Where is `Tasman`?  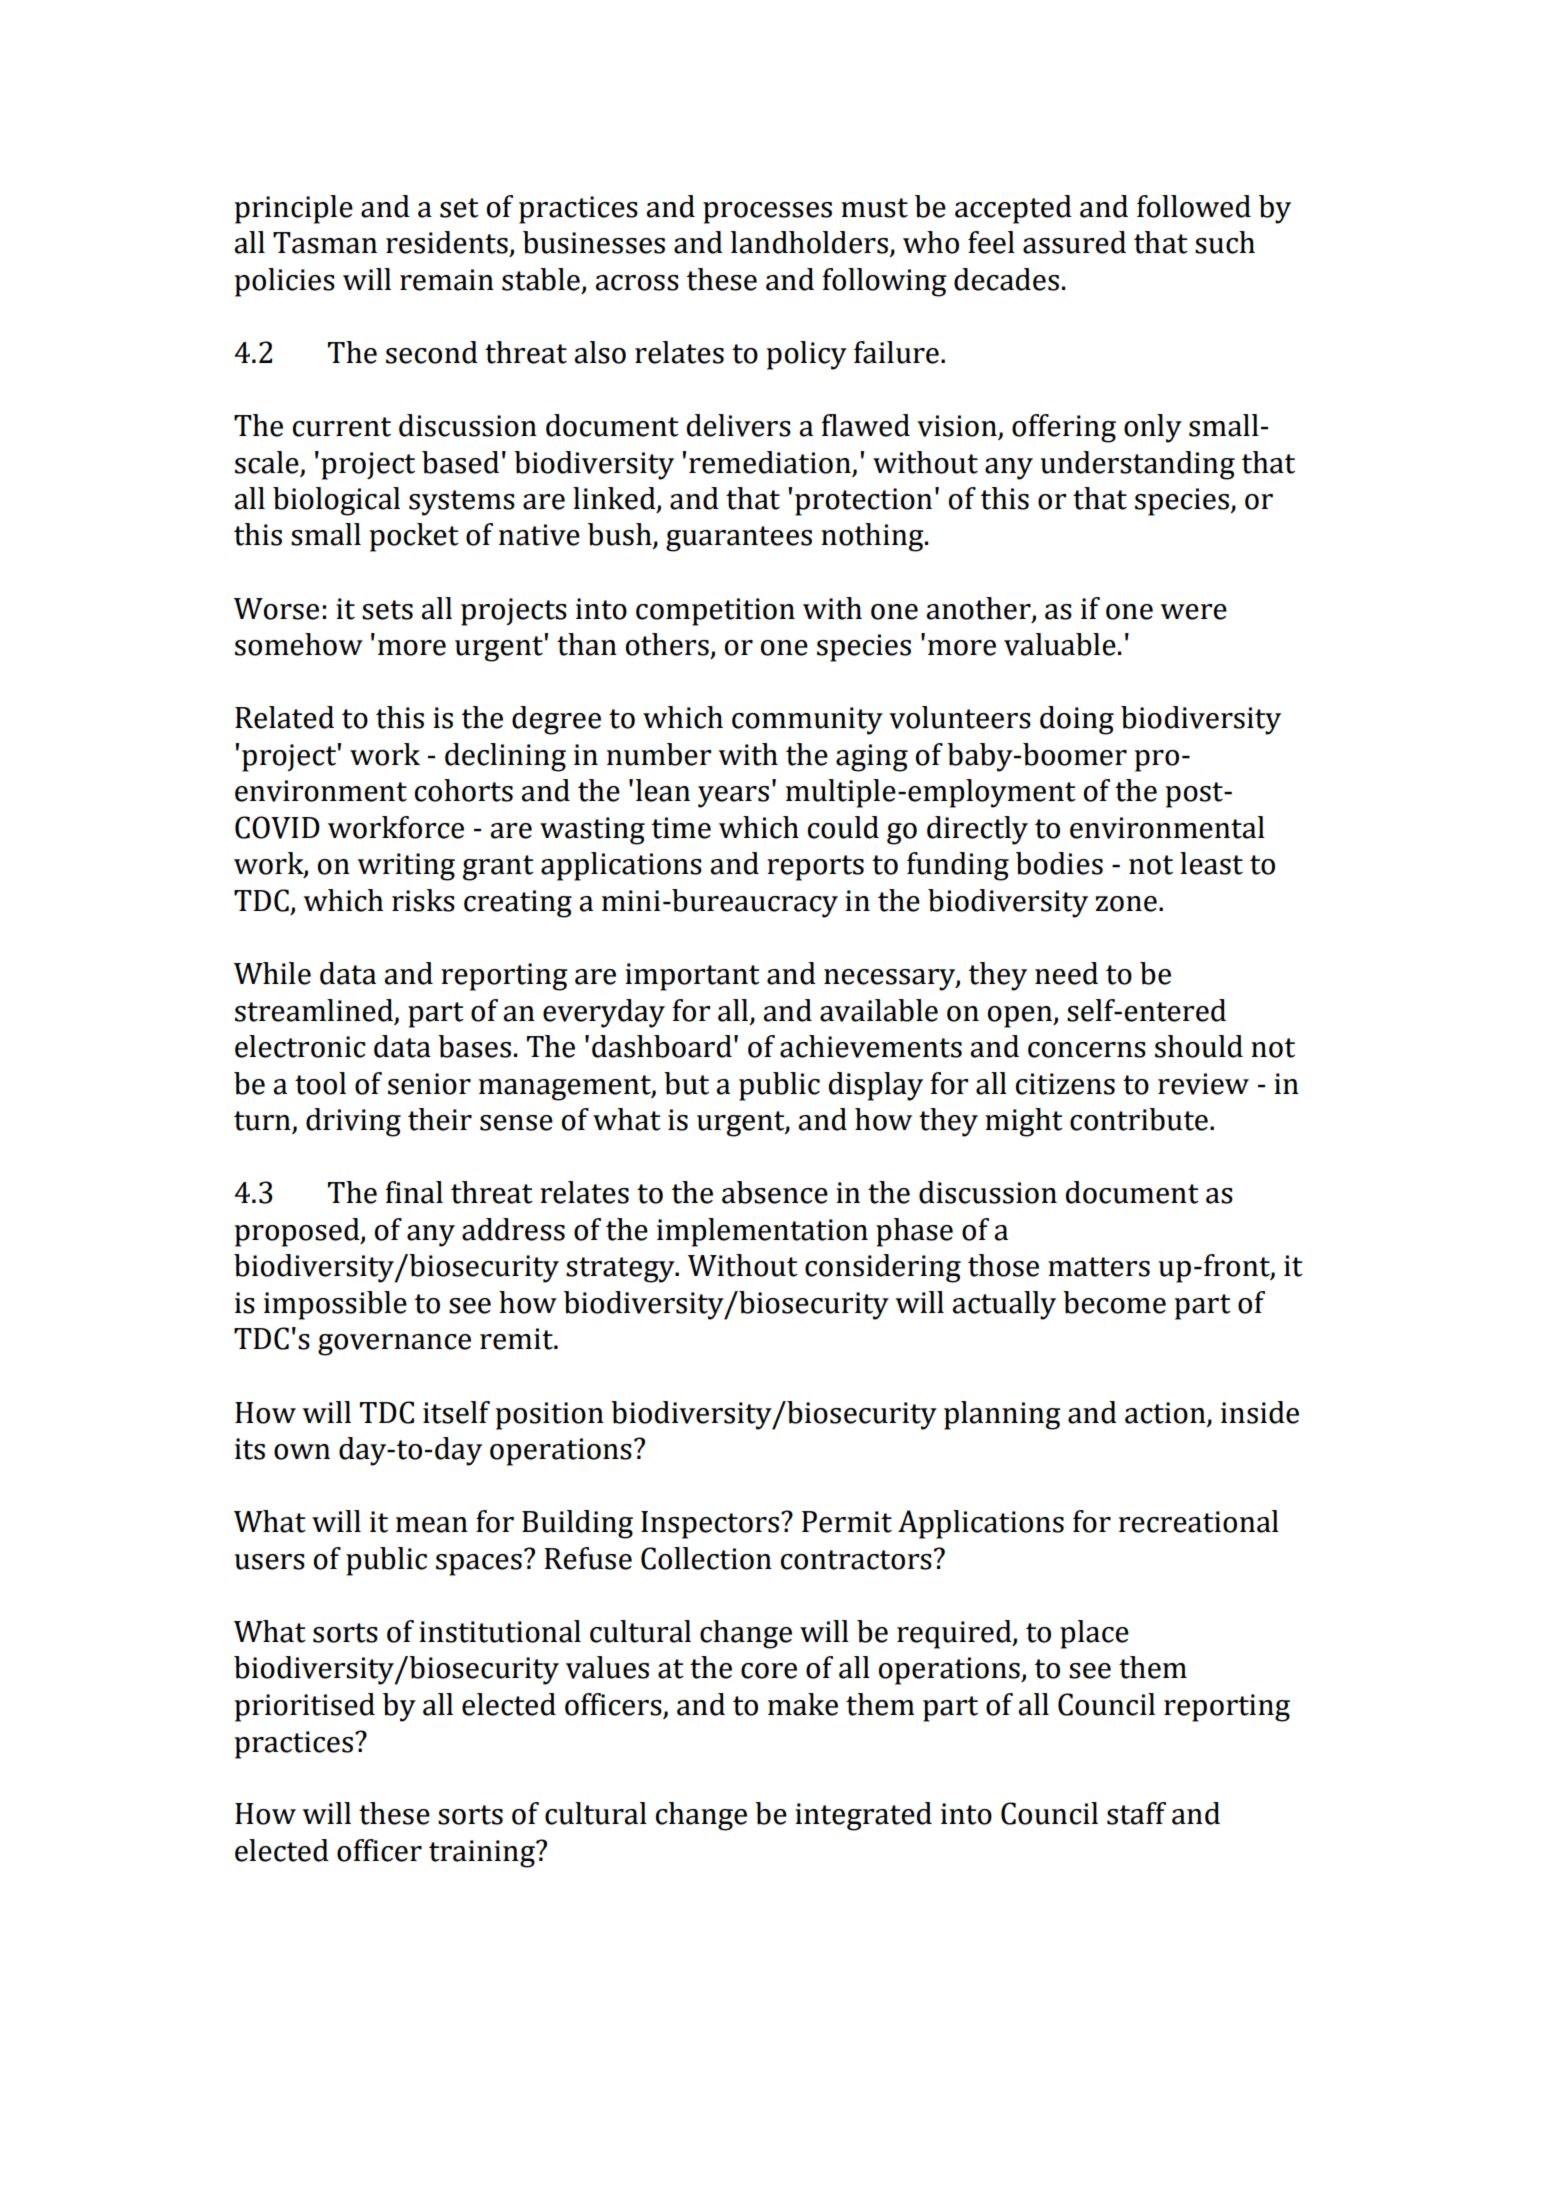 Tasman is located at coordinates (325, 243).
